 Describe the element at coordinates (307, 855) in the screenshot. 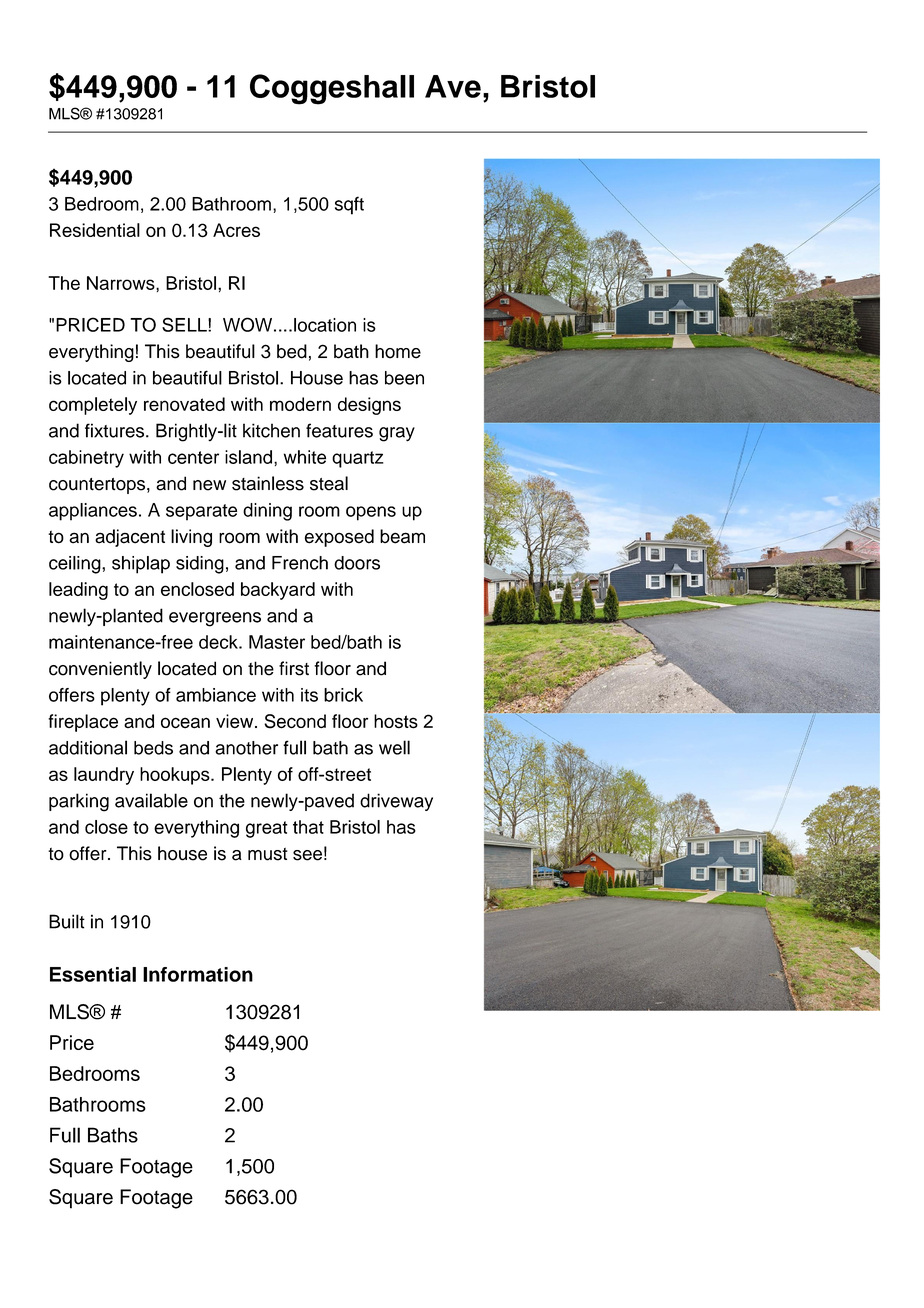

I see `see` at that location.
